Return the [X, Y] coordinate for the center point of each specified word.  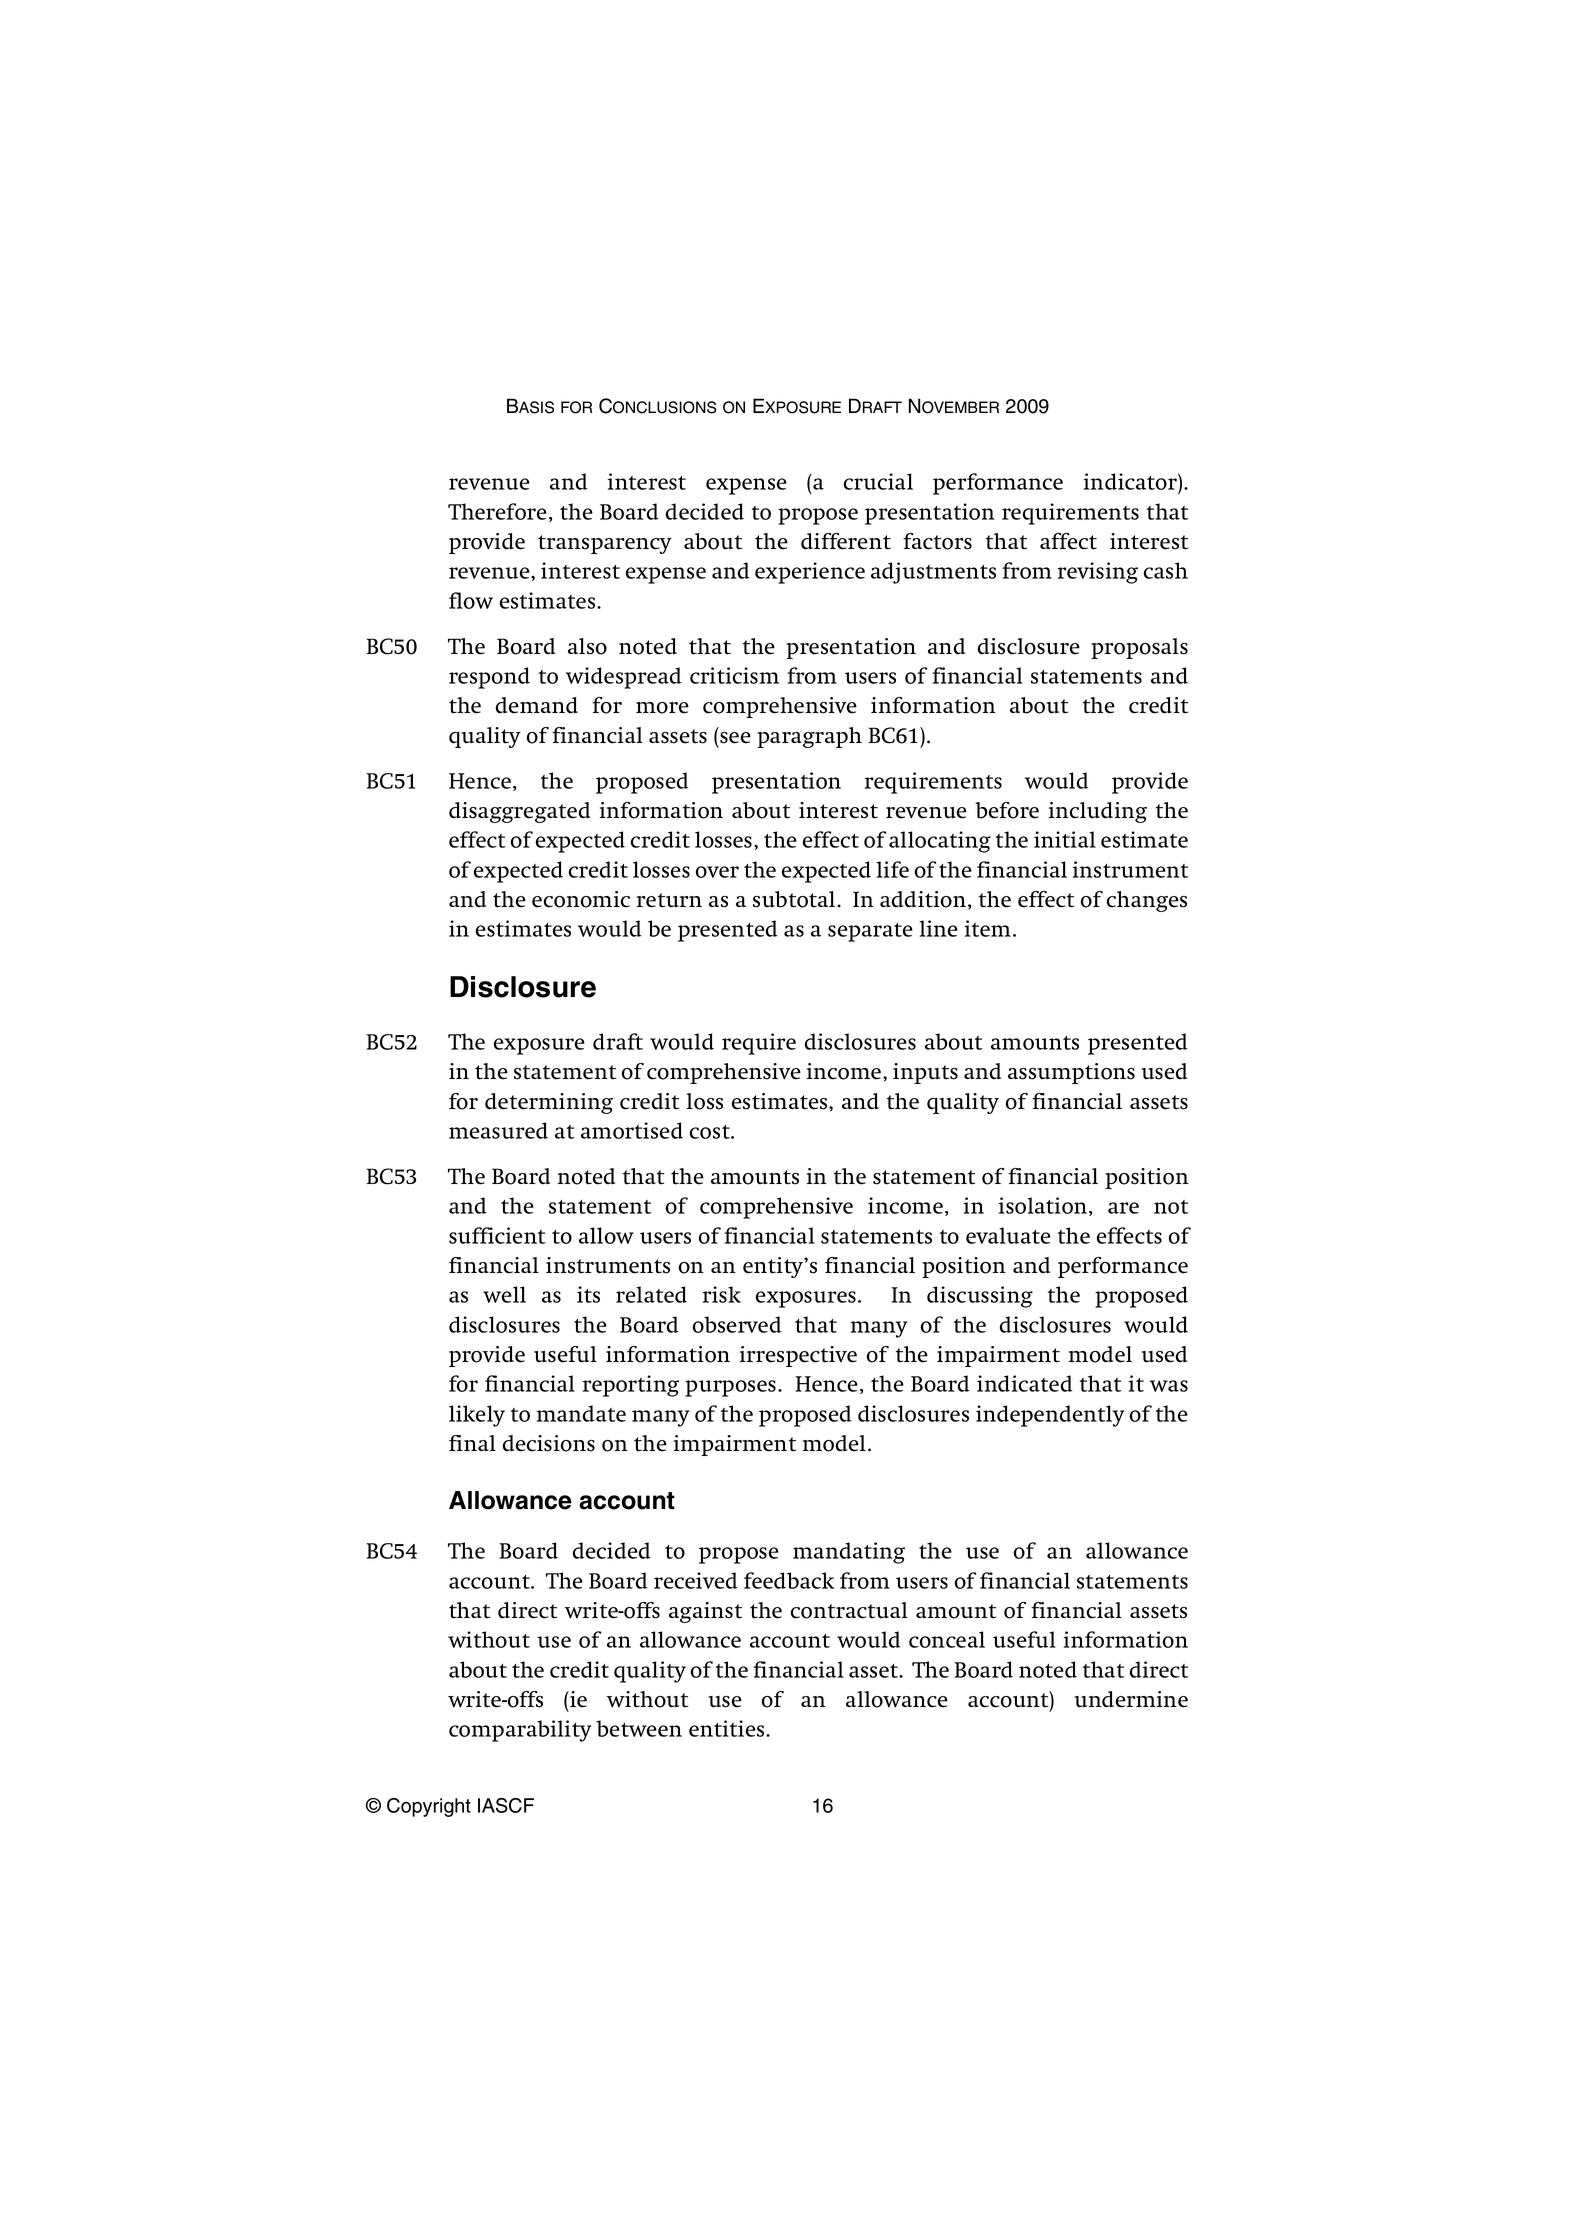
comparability [520, 1731]
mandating [849, 1553]
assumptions [1071, 1073]
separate [870, 932]
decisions [549, 1443]
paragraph [809, 737]
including [1097, 812]
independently [1050, 1416]
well [504, 1294]
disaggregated [519, 812]
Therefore [497, 511]
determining [549, 1103]
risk [722, 1294]
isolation [1044, 1206]
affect [1068, 541]
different [846, 541]
